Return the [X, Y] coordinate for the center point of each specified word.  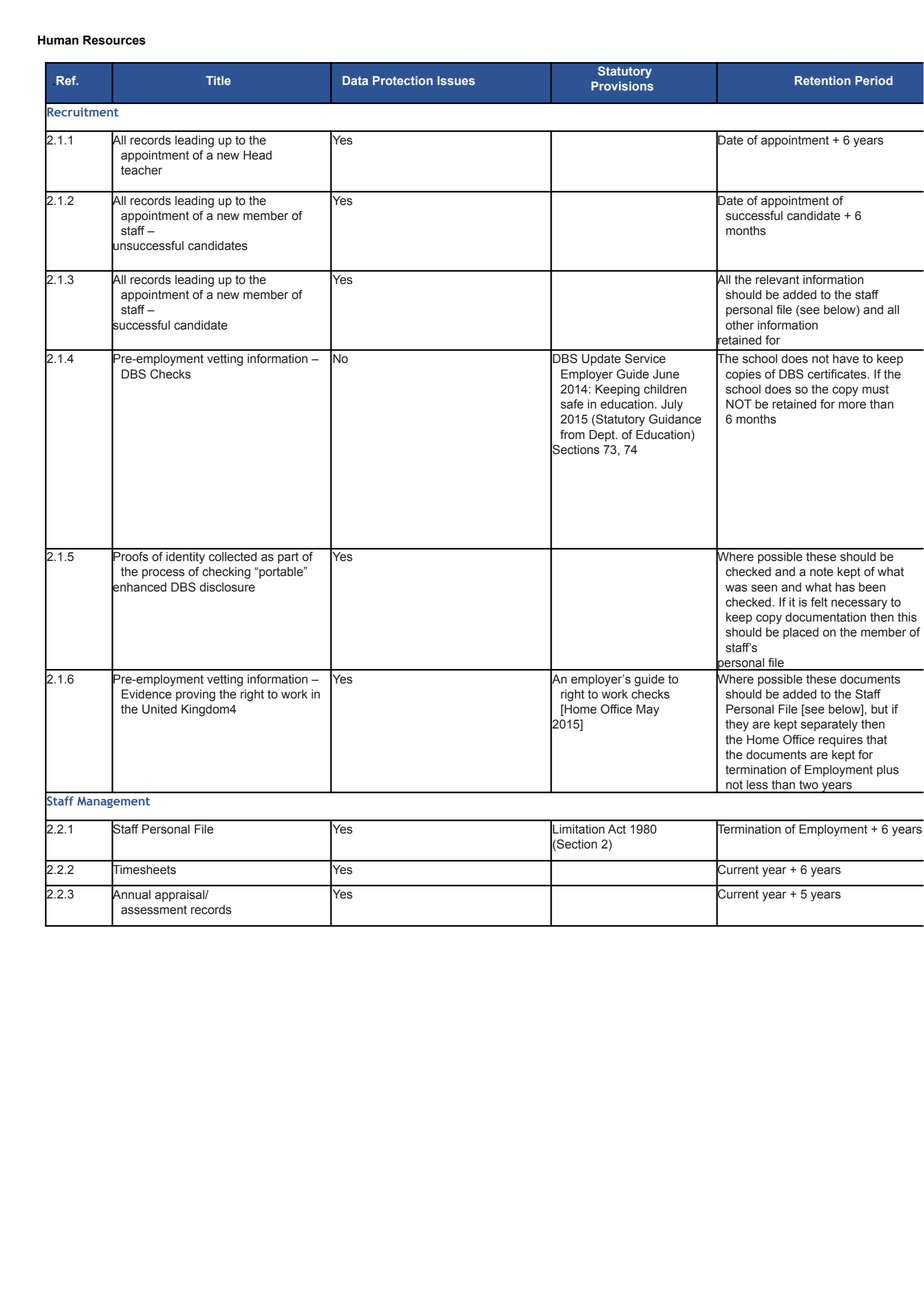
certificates [838, 374]
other [740, 325]
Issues [456, 80]
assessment [154, 910]
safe [572, 404]
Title [218, 80]
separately [829, 725]
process [163, 574]
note [821, 572]
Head [257, 155]
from [572, 435]
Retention [823, 80]
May [647, 710]
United [159, 709]
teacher [141, 170]
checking [226, 573]
